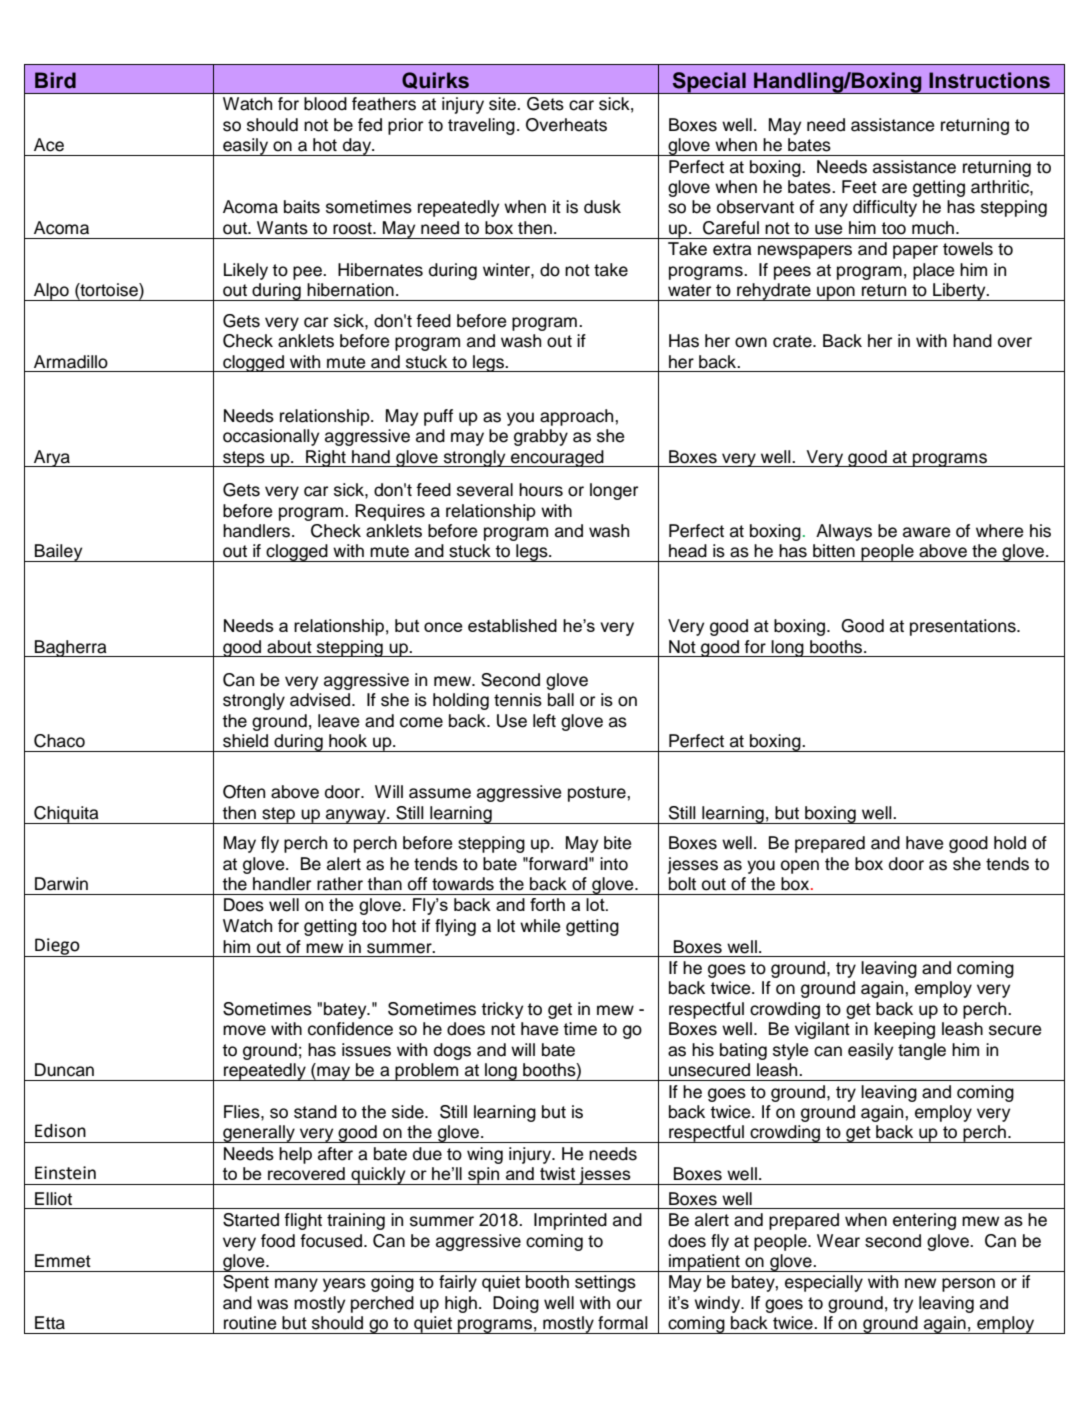  Describe the element at coordinates (859, 187) in the page. I see `Feet` at that location.
